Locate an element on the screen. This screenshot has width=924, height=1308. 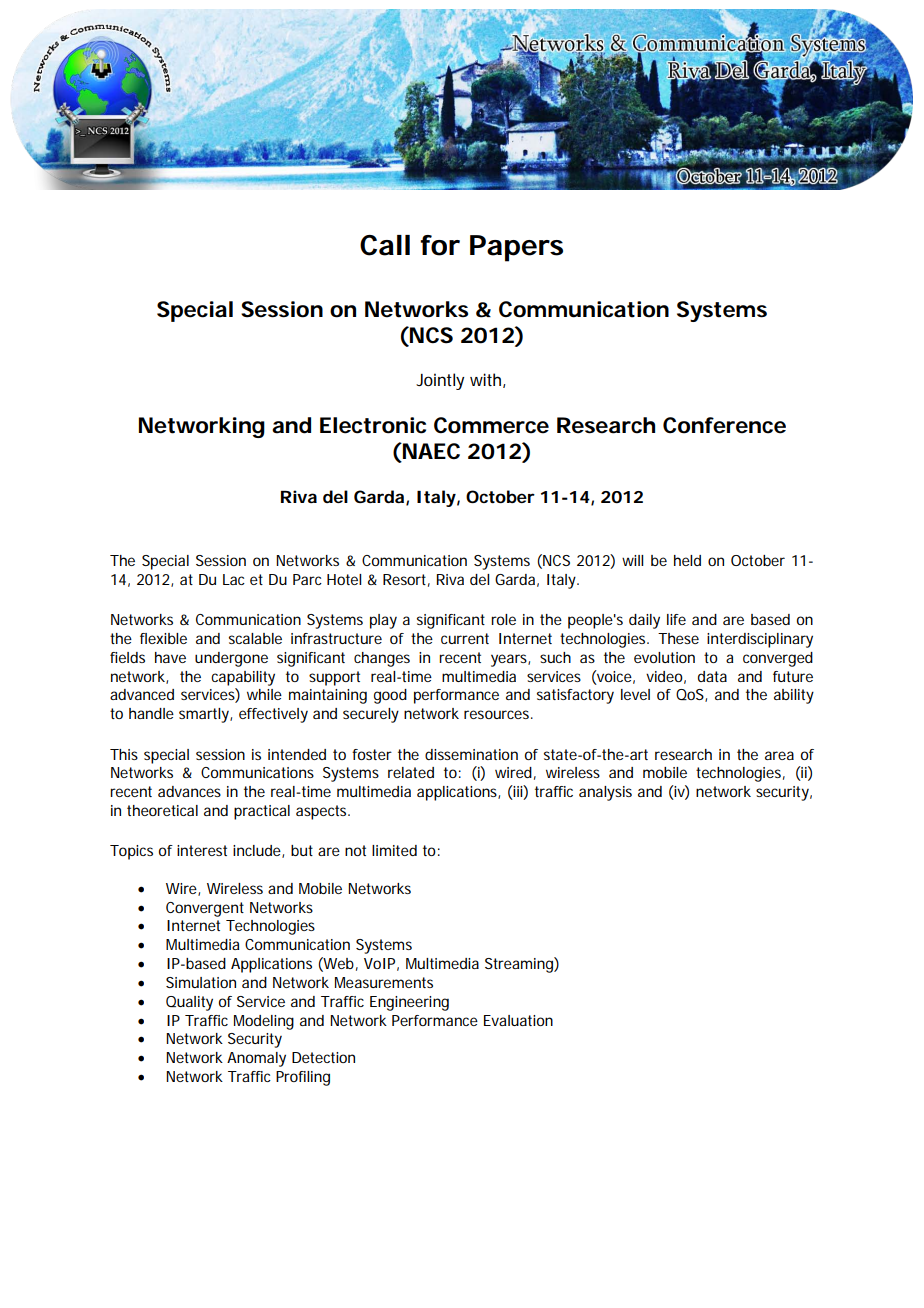
Anomaly is located at coordinates (256, 1059).
